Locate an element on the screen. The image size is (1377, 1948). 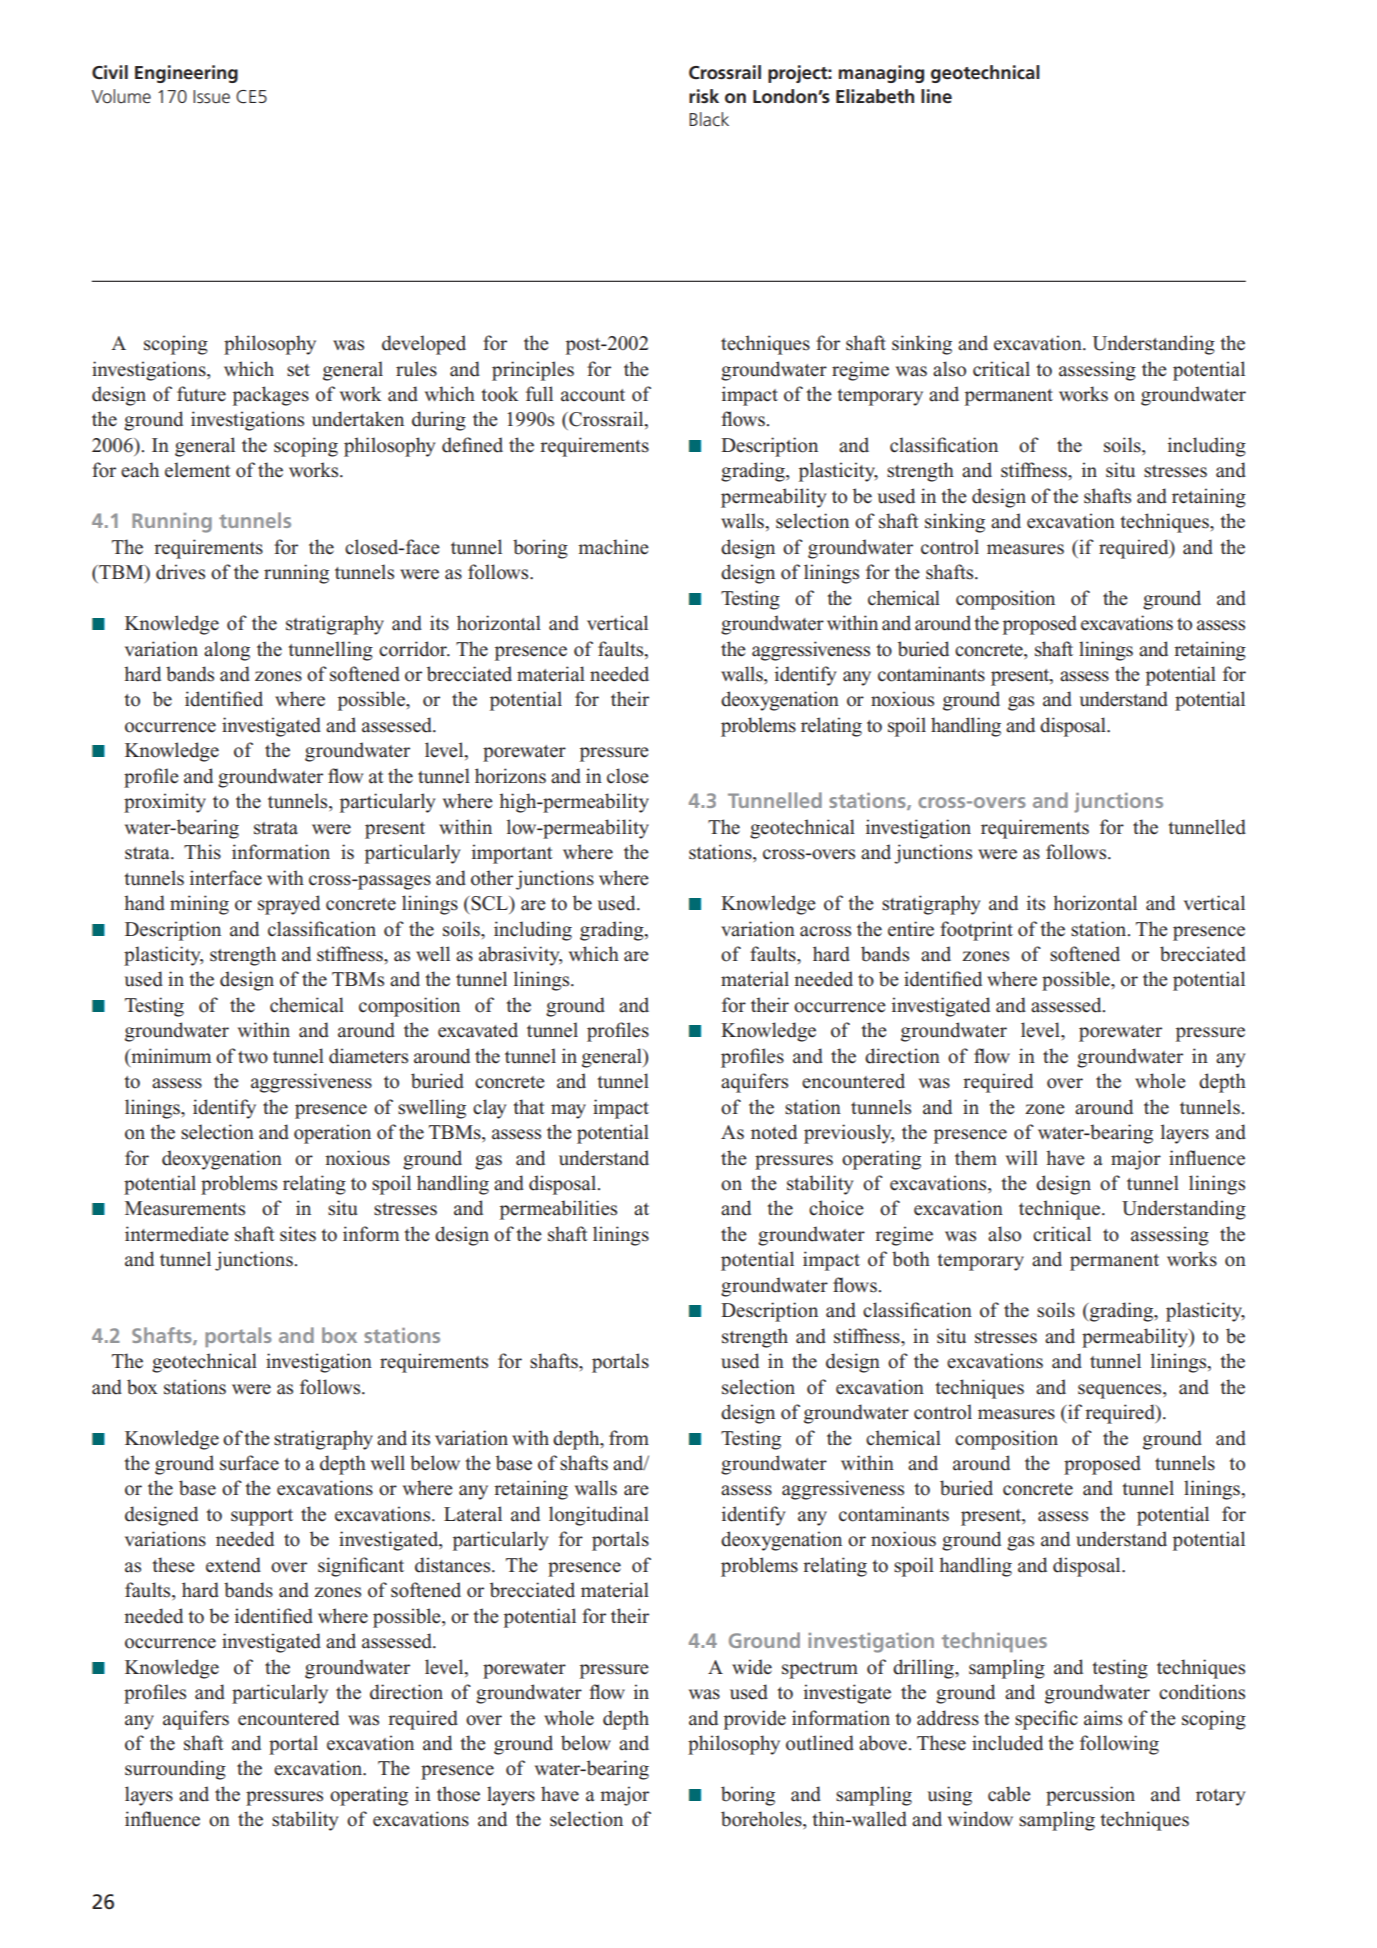
Issue is located at coordinates (211, 97).
